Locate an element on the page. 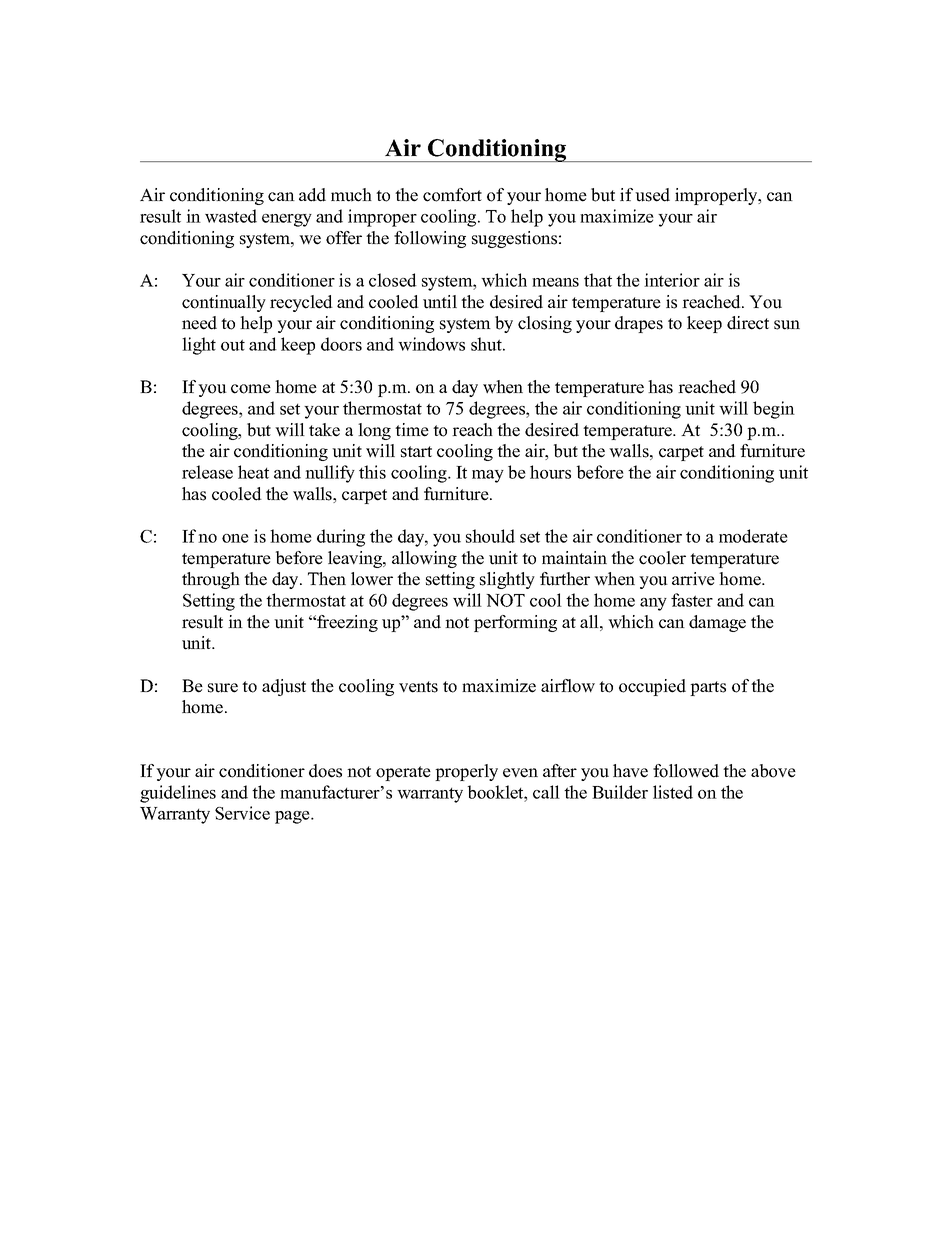  windows is located at coordinates (431, 344).
